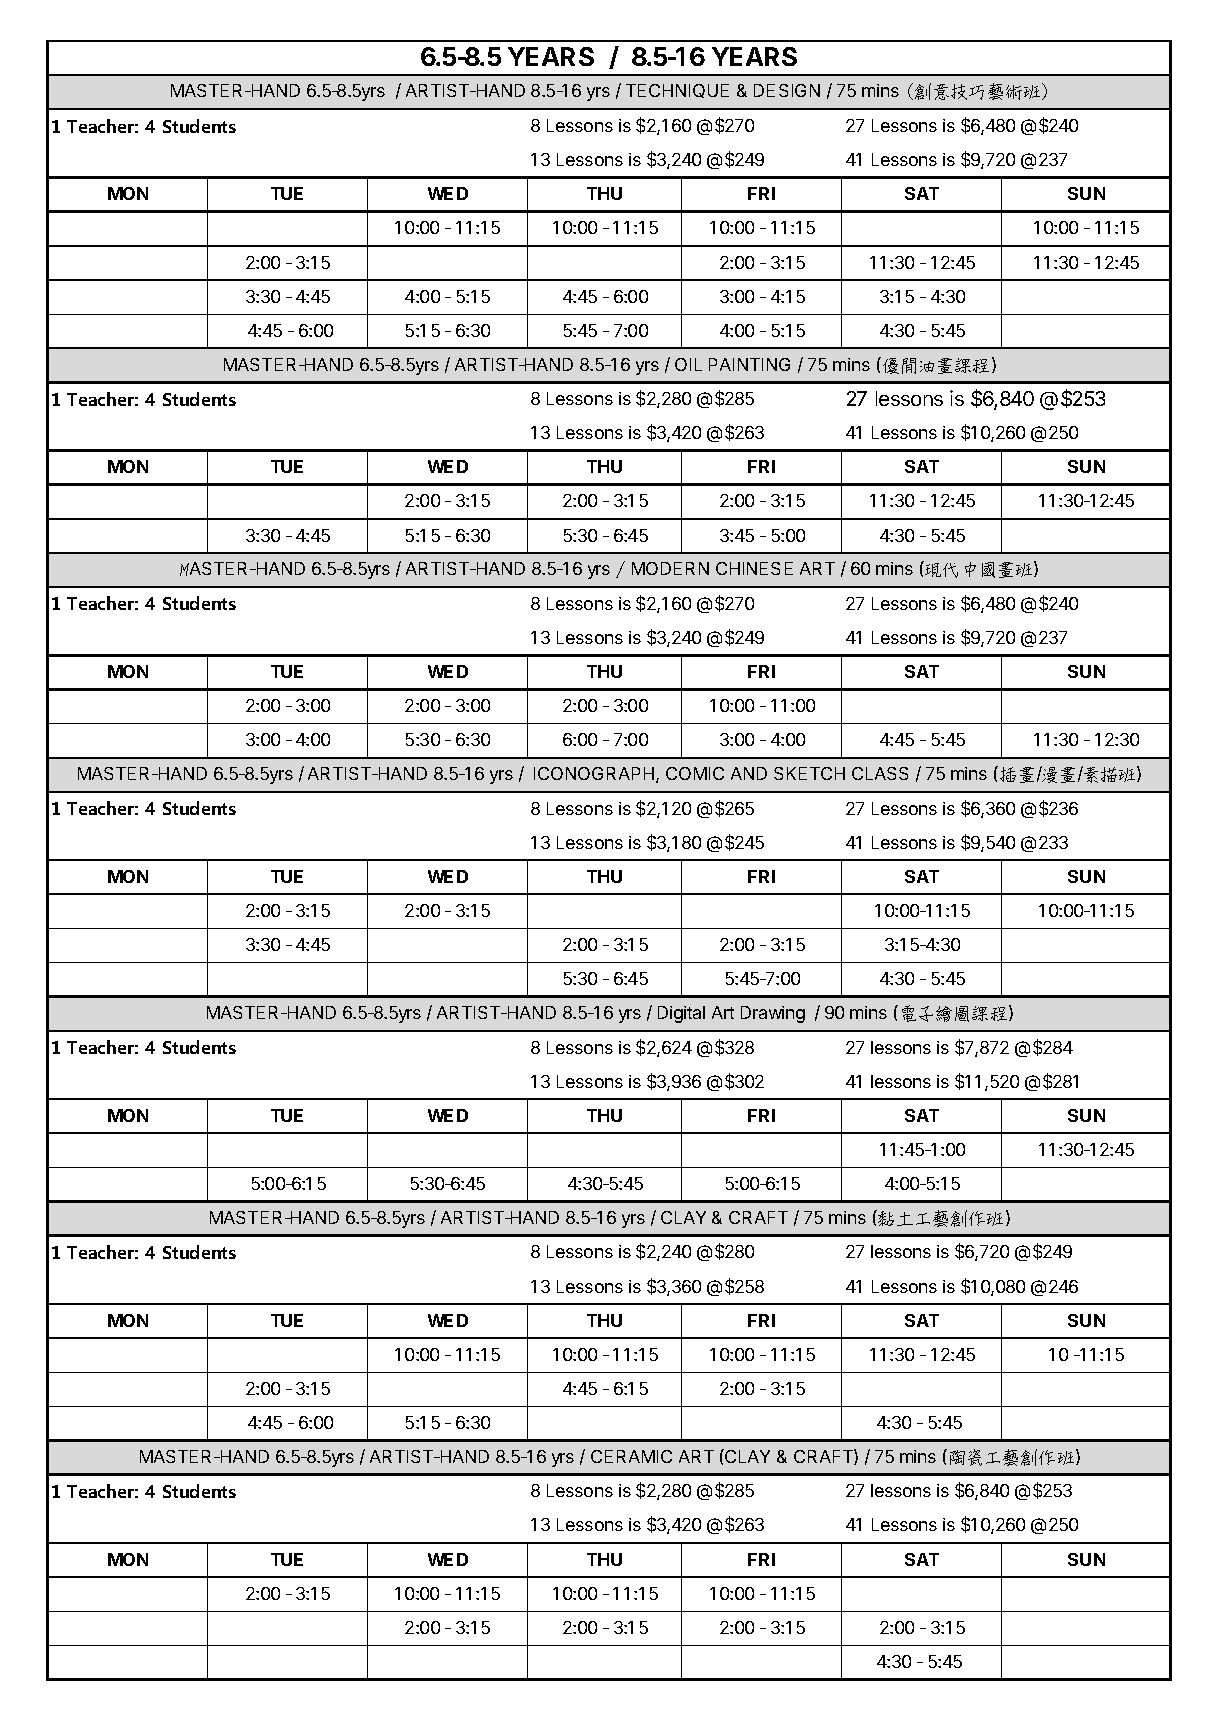 The width and height of the screenshot is (1218, 1722). Describe the element at coordinates (677, 91) in the screenshot. I see `TECHNIQUE` at that location.
